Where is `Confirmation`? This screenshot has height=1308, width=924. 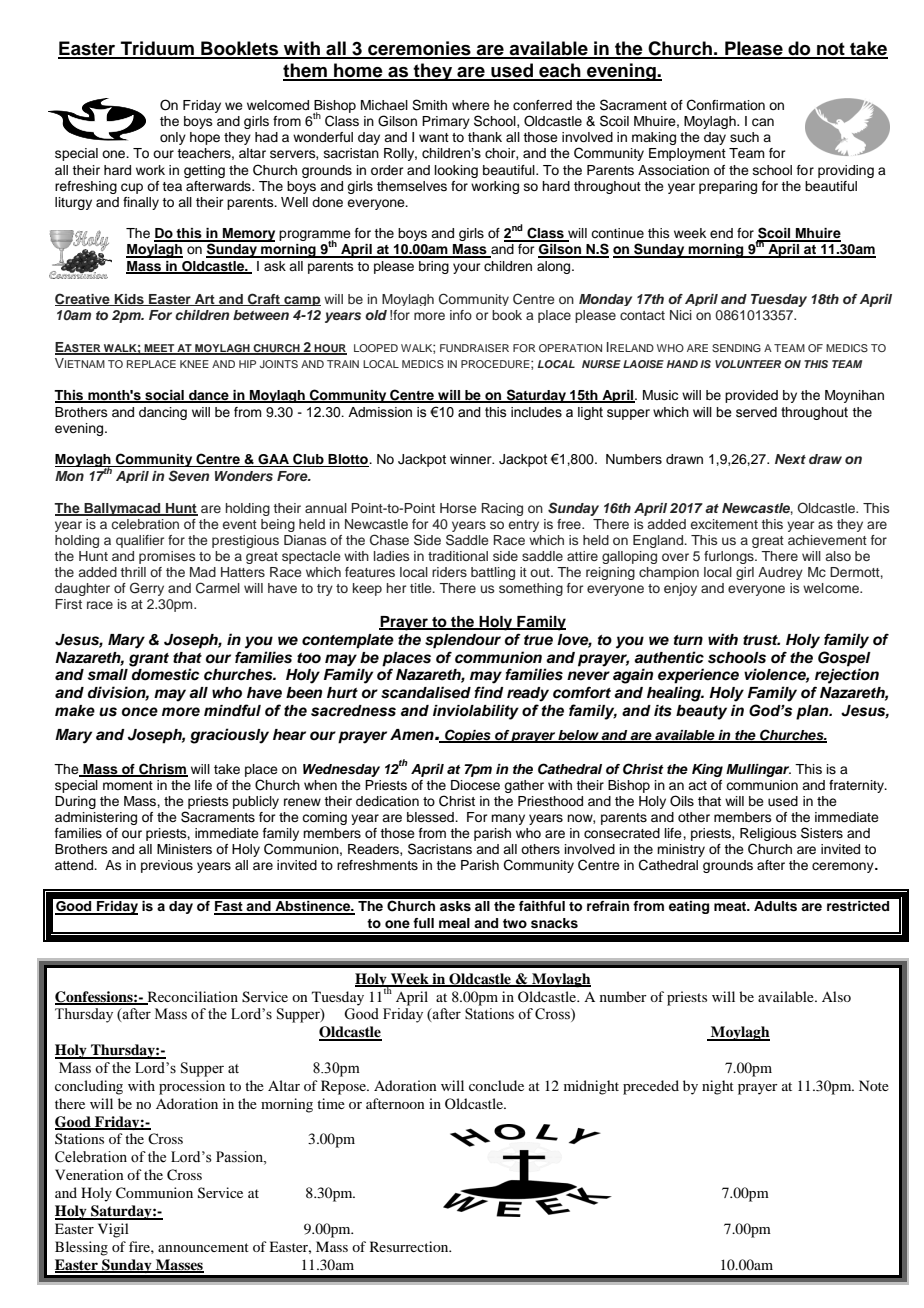 Confirmation is located at coordinates (726, 105).
